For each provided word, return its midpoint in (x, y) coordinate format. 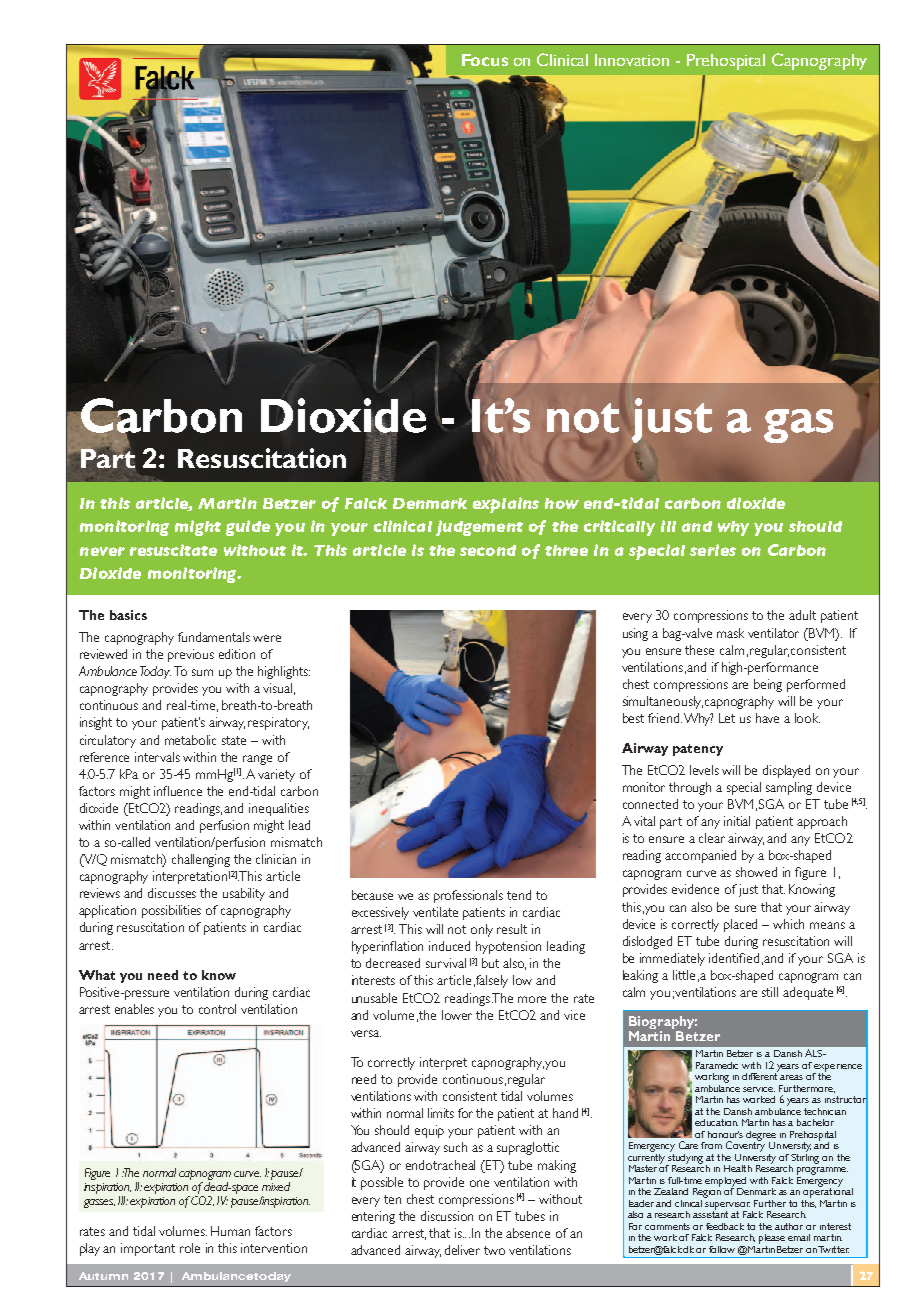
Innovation (632, 60)
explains (506, 505)
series (713, 550)
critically (619, 528)
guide (248, 528)
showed (756, 872)
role (190, 1248)
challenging (201, 860)
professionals (468, 896)
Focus (485, 60)
